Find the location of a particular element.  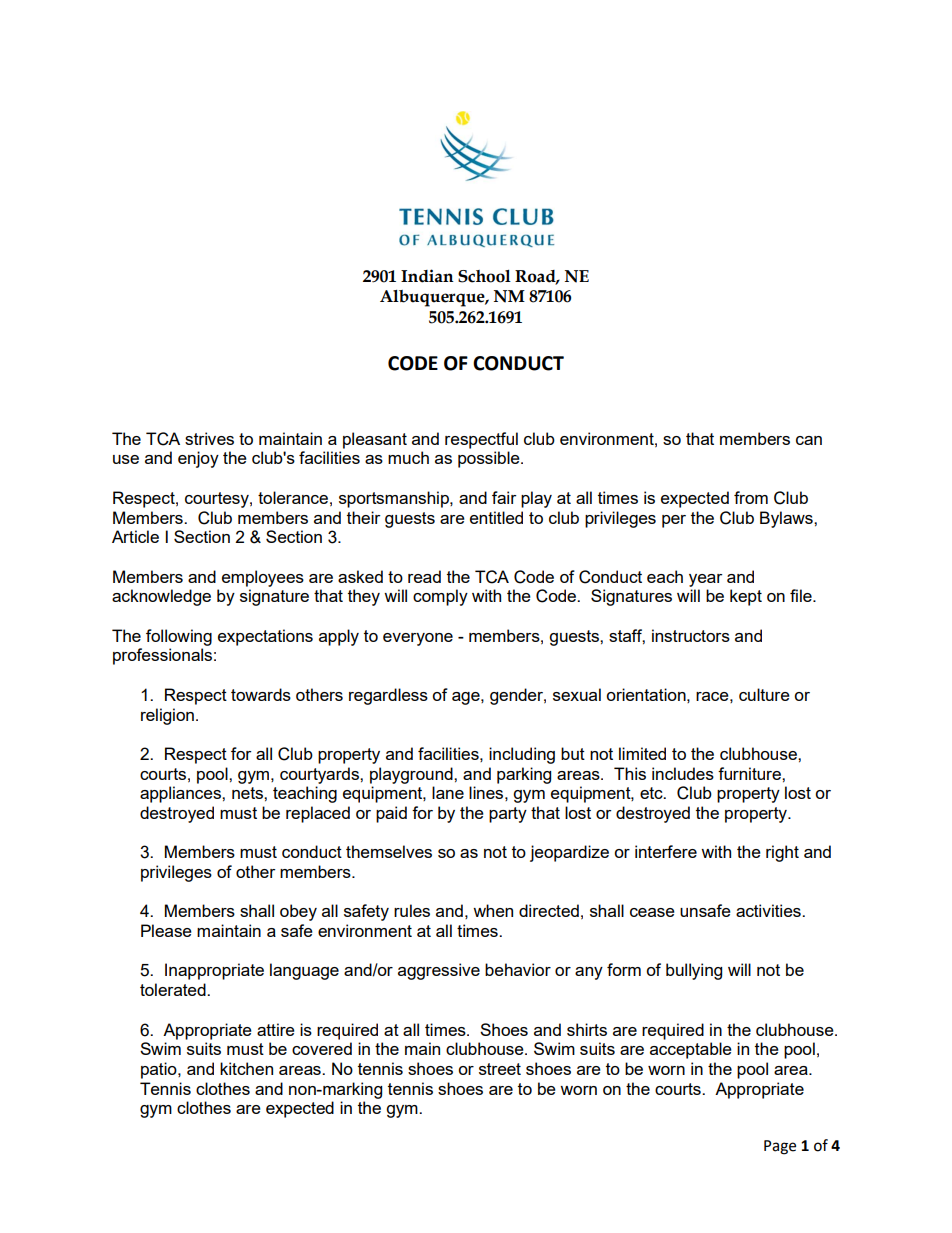

when is located at coordinates (493, 910).
